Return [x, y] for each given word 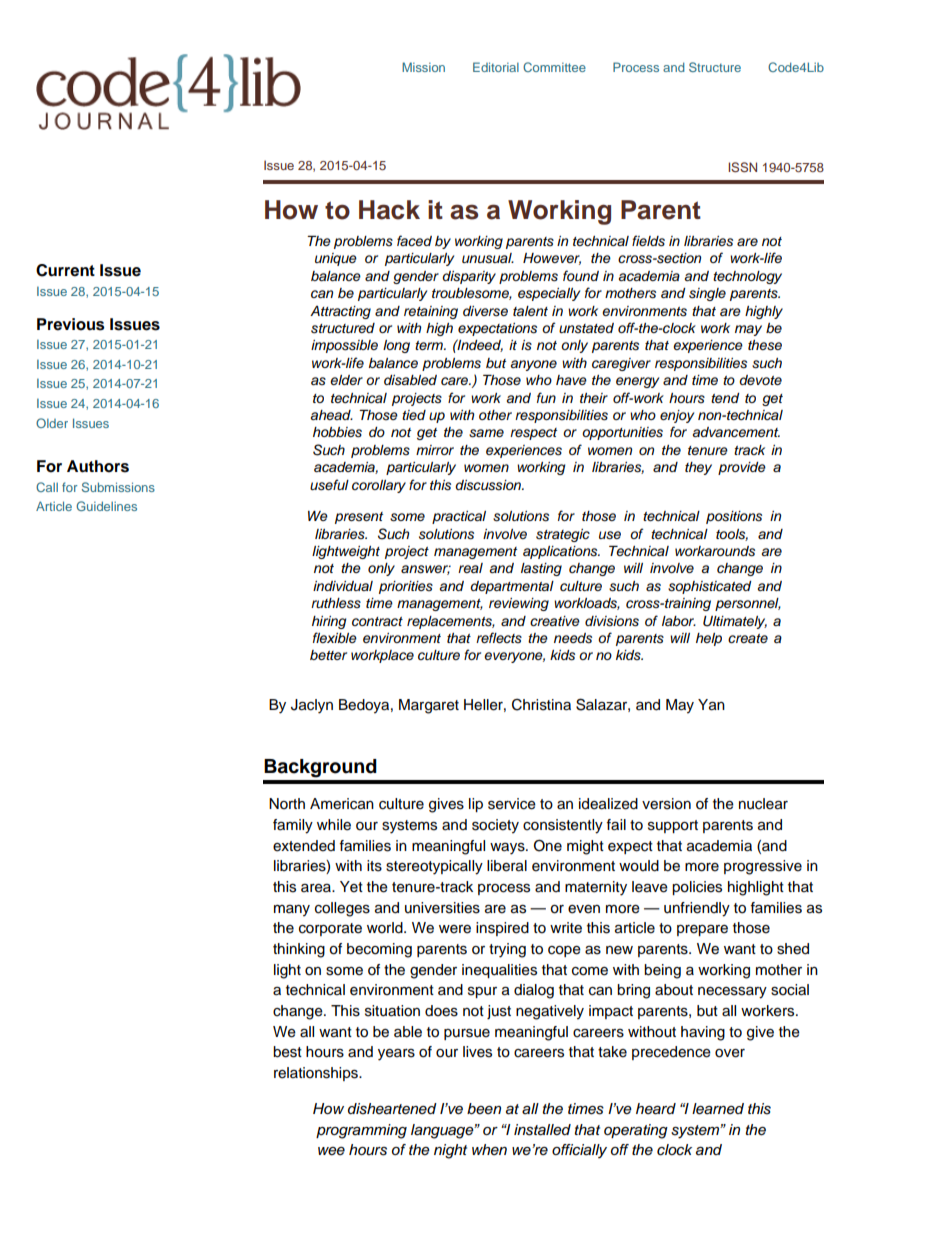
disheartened [392, 1109]
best [287, 1052]
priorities [406, 587]
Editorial [496, 67]
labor [679, 621]
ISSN [742, 167]
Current [65, 270]
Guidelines [106, 506]
